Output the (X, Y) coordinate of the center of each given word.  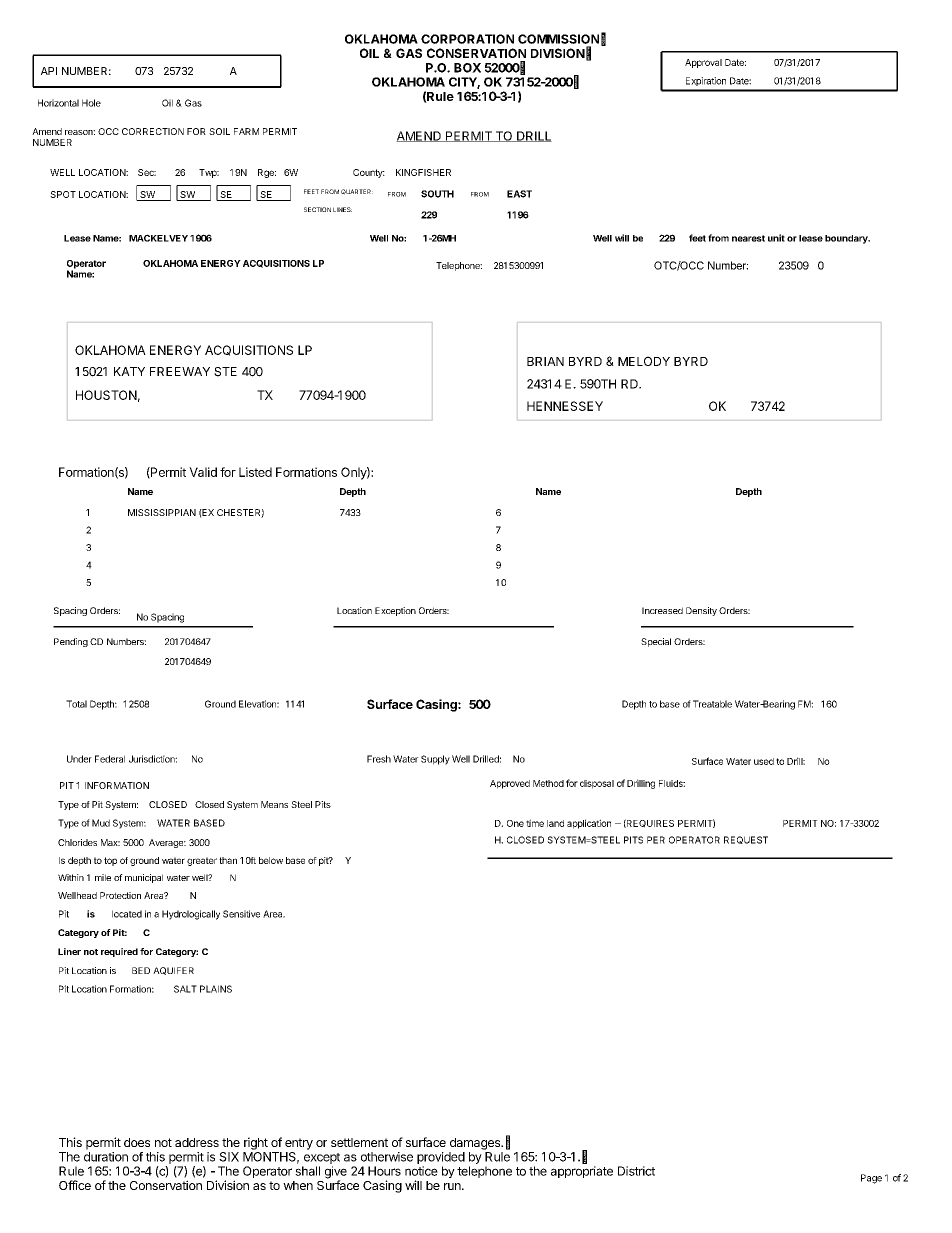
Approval (703, 63)
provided (441, 1158)
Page (871, 1179)
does (137, 1142)
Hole (91, 103)
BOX (467, 68)
